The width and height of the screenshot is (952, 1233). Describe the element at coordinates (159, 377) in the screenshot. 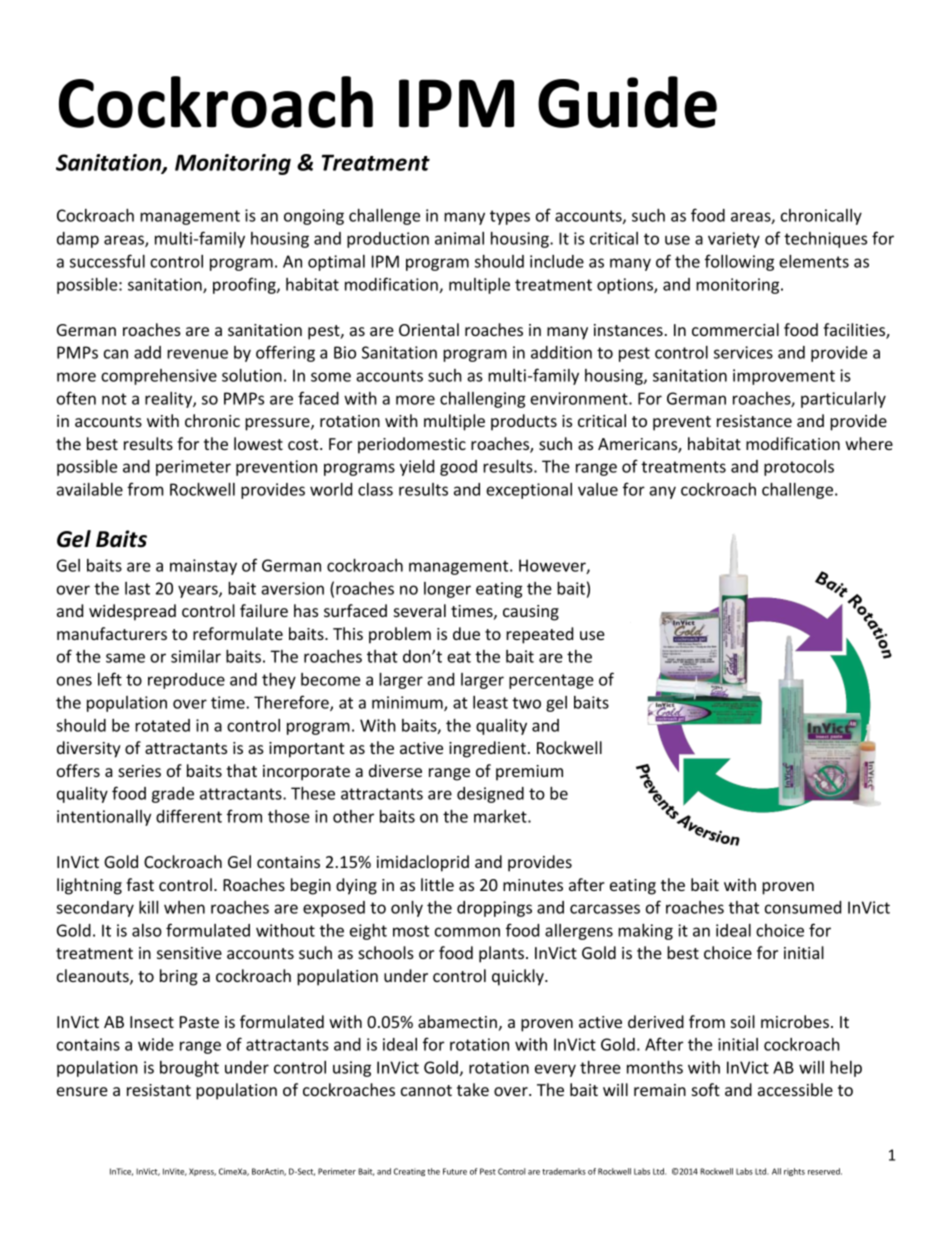

I see `comprehensive` at that location.
